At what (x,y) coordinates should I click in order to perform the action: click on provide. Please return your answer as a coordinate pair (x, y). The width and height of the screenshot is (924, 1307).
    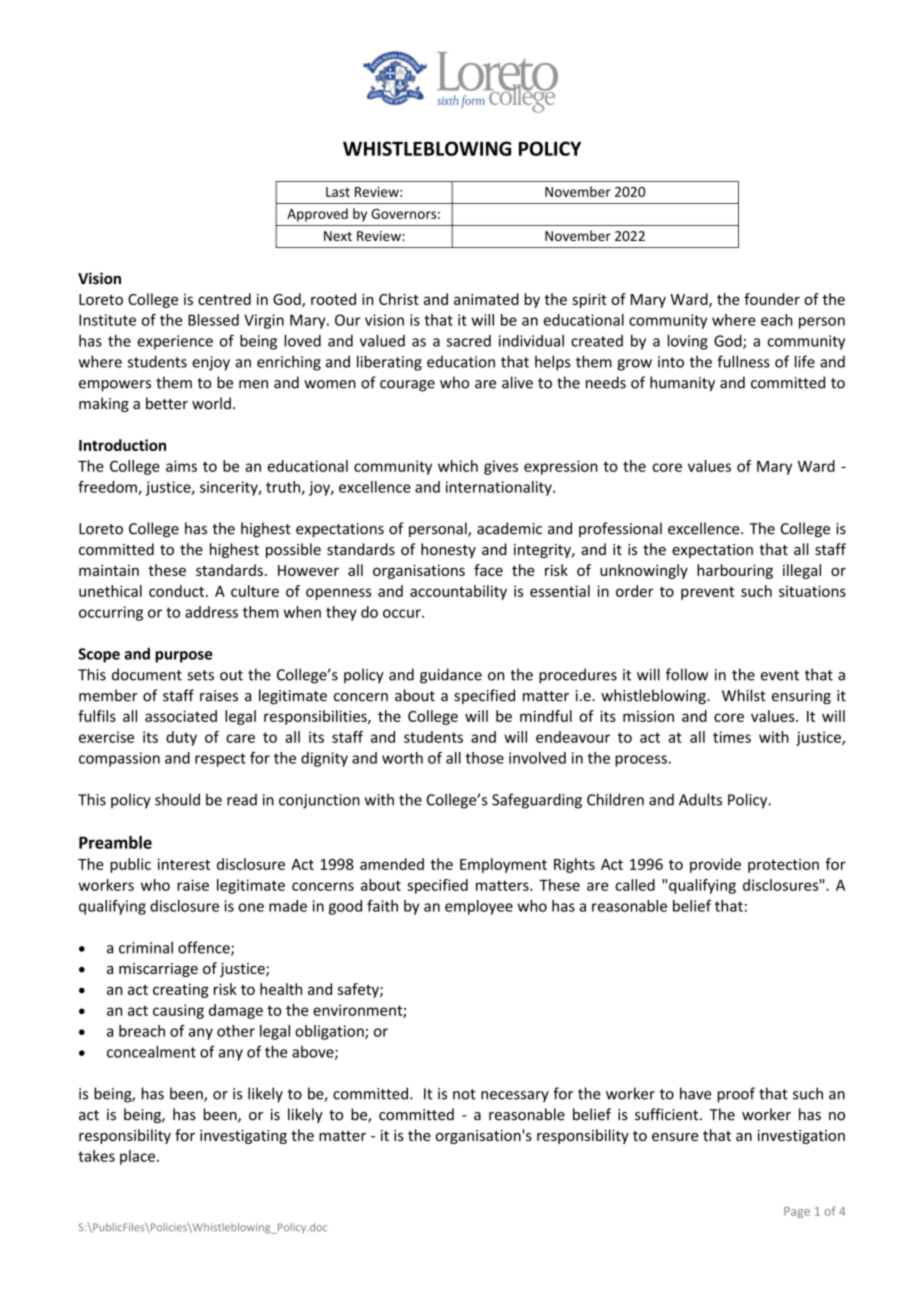
    Looking at the image, I should click on (715, 865).
